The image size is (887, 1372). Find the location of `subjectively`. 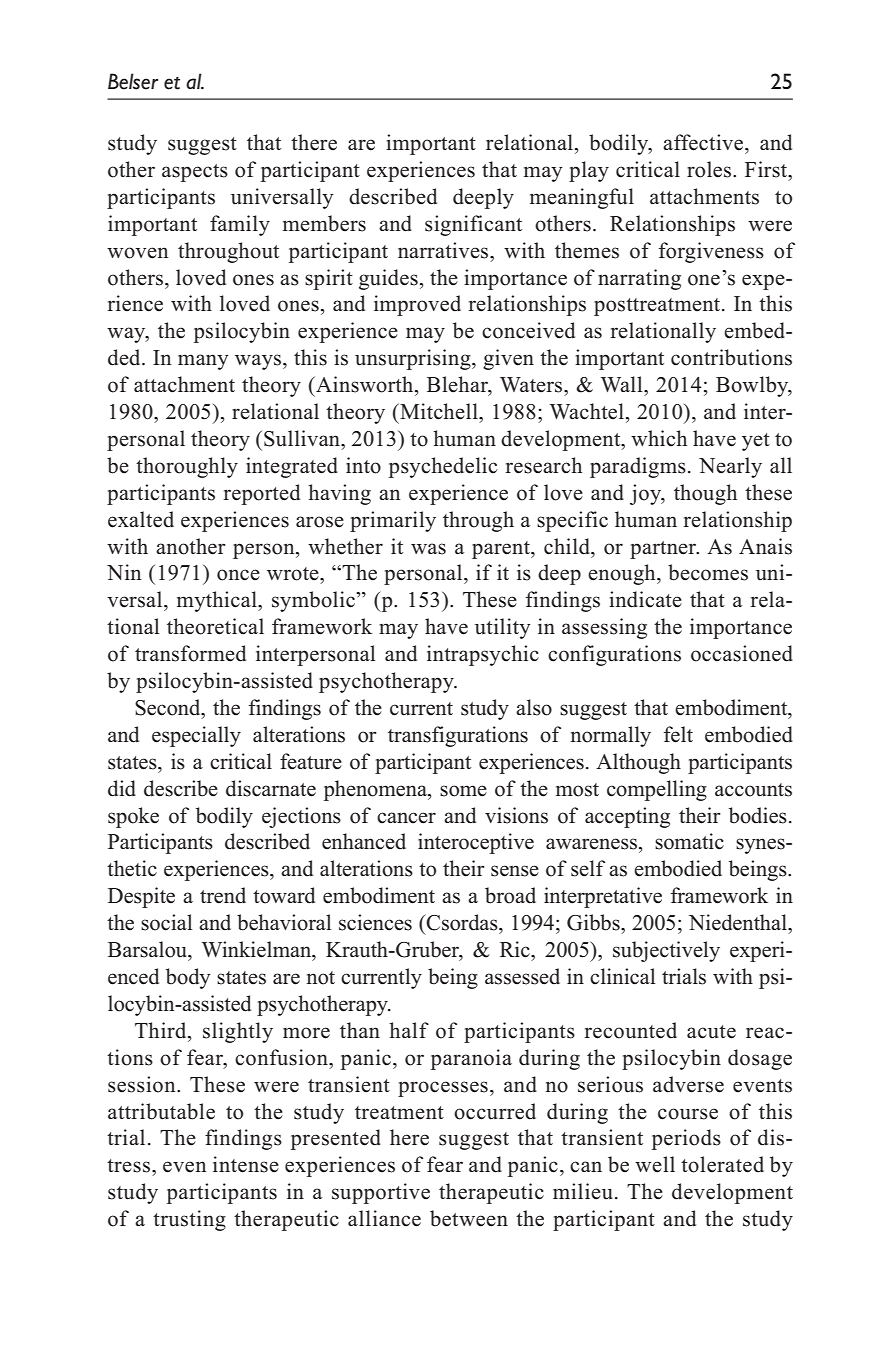

subjectively is located at coordinates (666, 951).
